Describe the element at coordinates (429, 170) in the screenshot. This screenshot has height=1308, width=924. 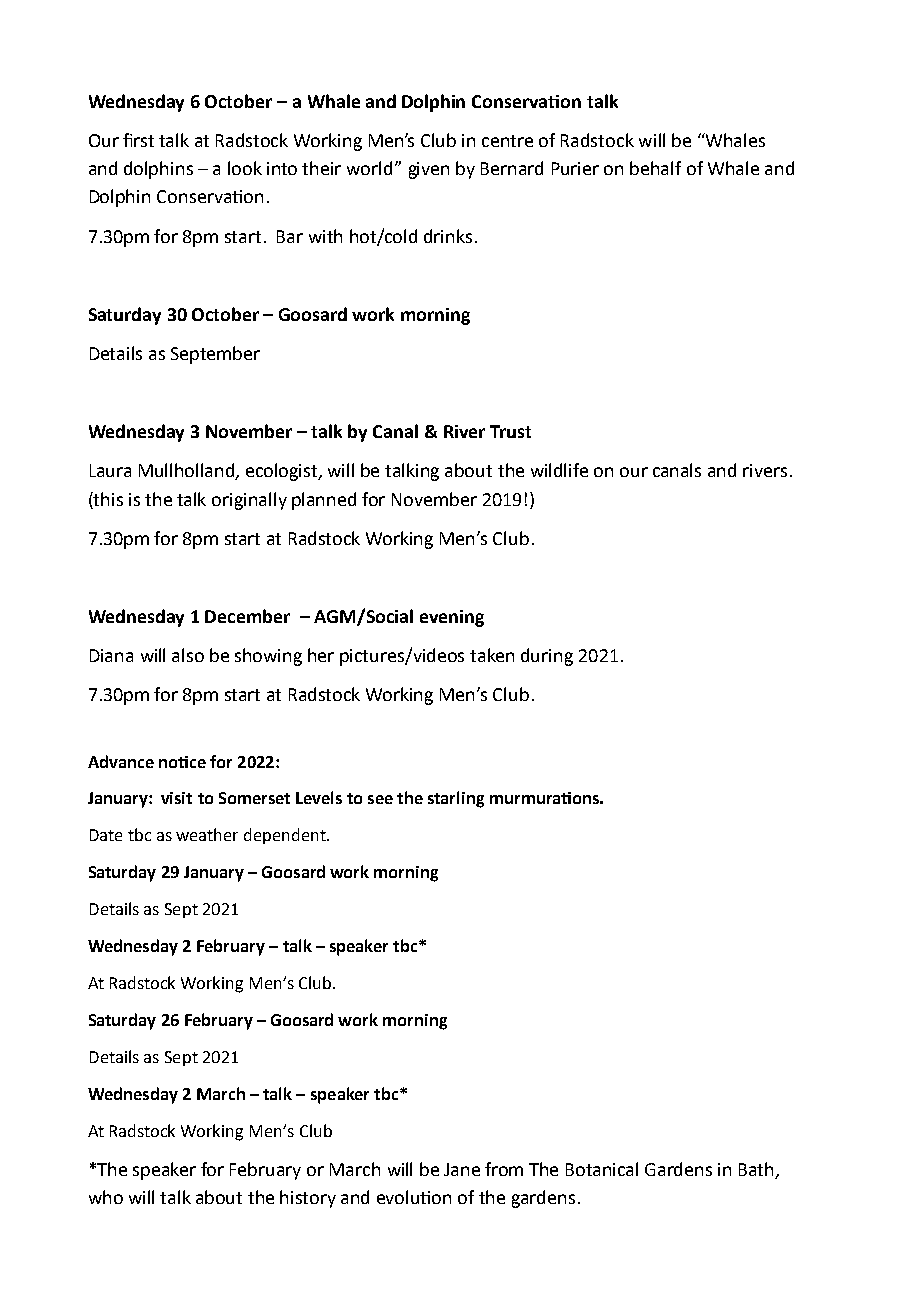
I see `given` at that location.
